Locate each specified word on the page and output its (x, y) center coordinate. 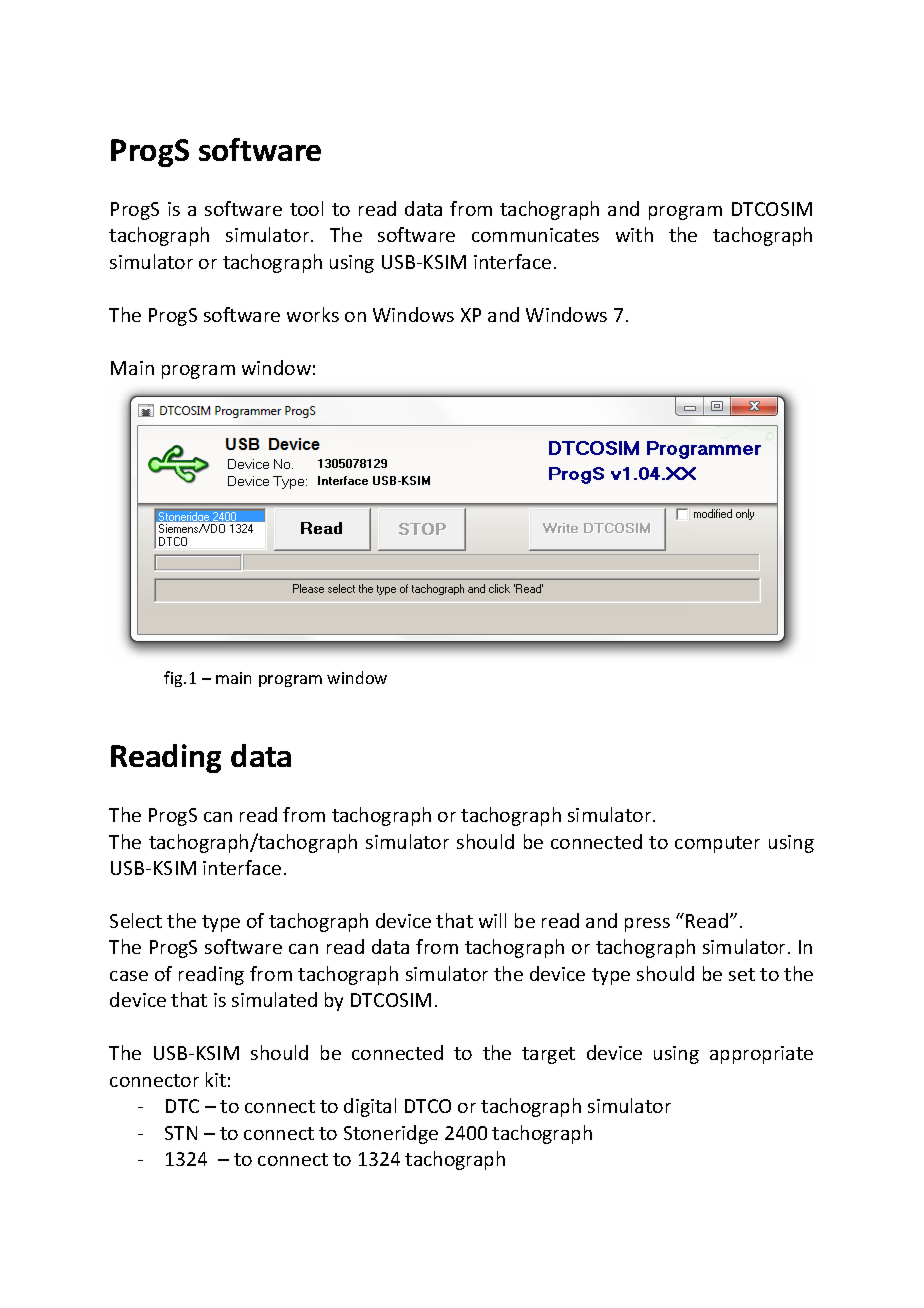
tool (306, 208)
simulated (274, 999)
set (742, 974)
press (647, 925)
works (313, 314)
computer (717, 844)
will (492, 920)
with (634, 234)
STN (181, 1133)
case (129, 976)
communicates (535, 235)
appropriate (761, 1055)
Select (136, 920)
